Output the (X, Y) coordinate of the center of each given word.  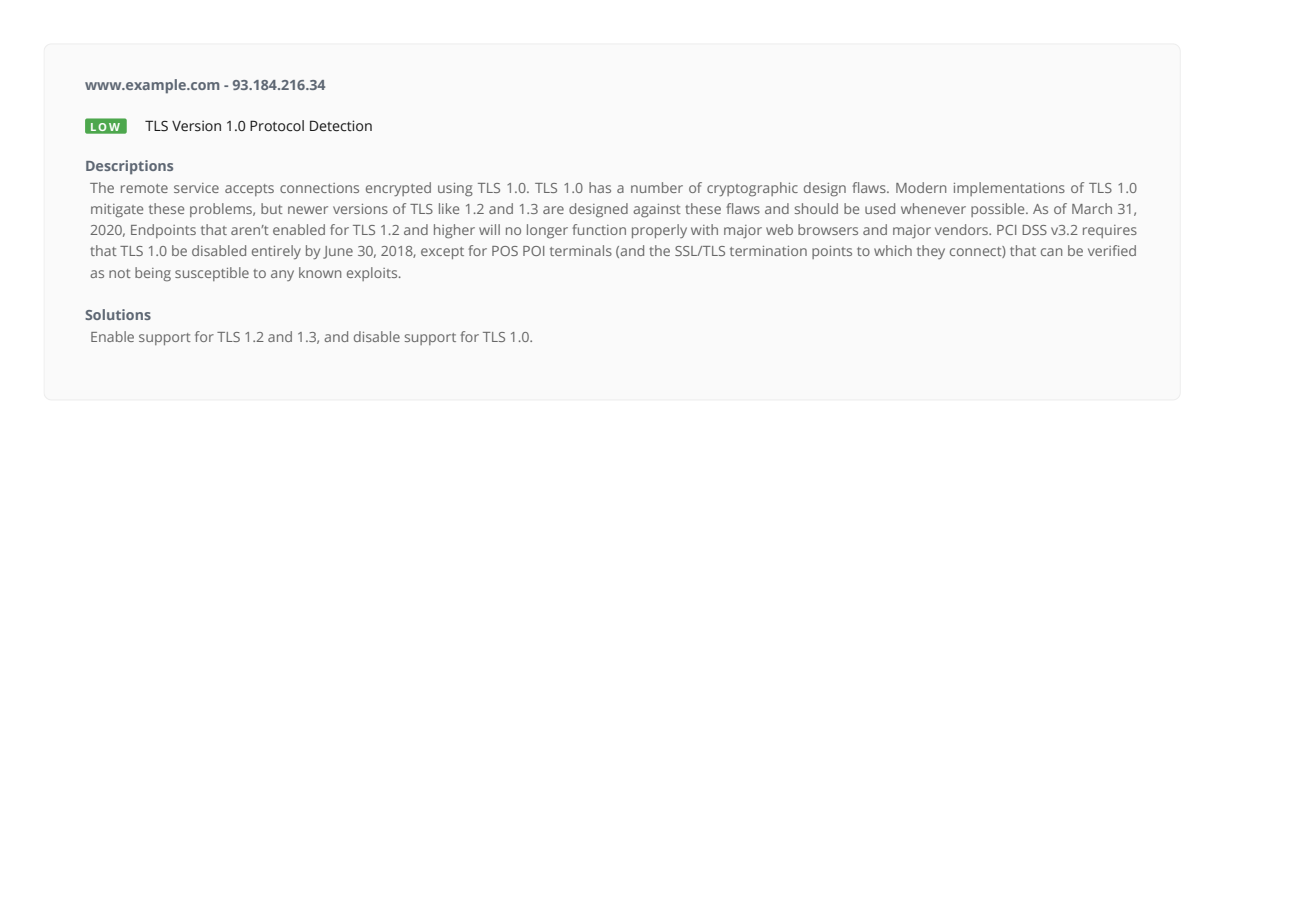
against (657, 211)
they (931, 252)
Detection (341, 126)
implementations (1009, 189)
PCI (1006, 230)
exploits (373, 274)
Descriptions (129, 167)
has (600, 187)
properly (659, 231)
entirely (276, 252)
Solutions (118, 314)
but (272, 208)
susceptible (212, 274)
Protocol (277, 126)
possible (999, 210)
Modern (921, 187)
